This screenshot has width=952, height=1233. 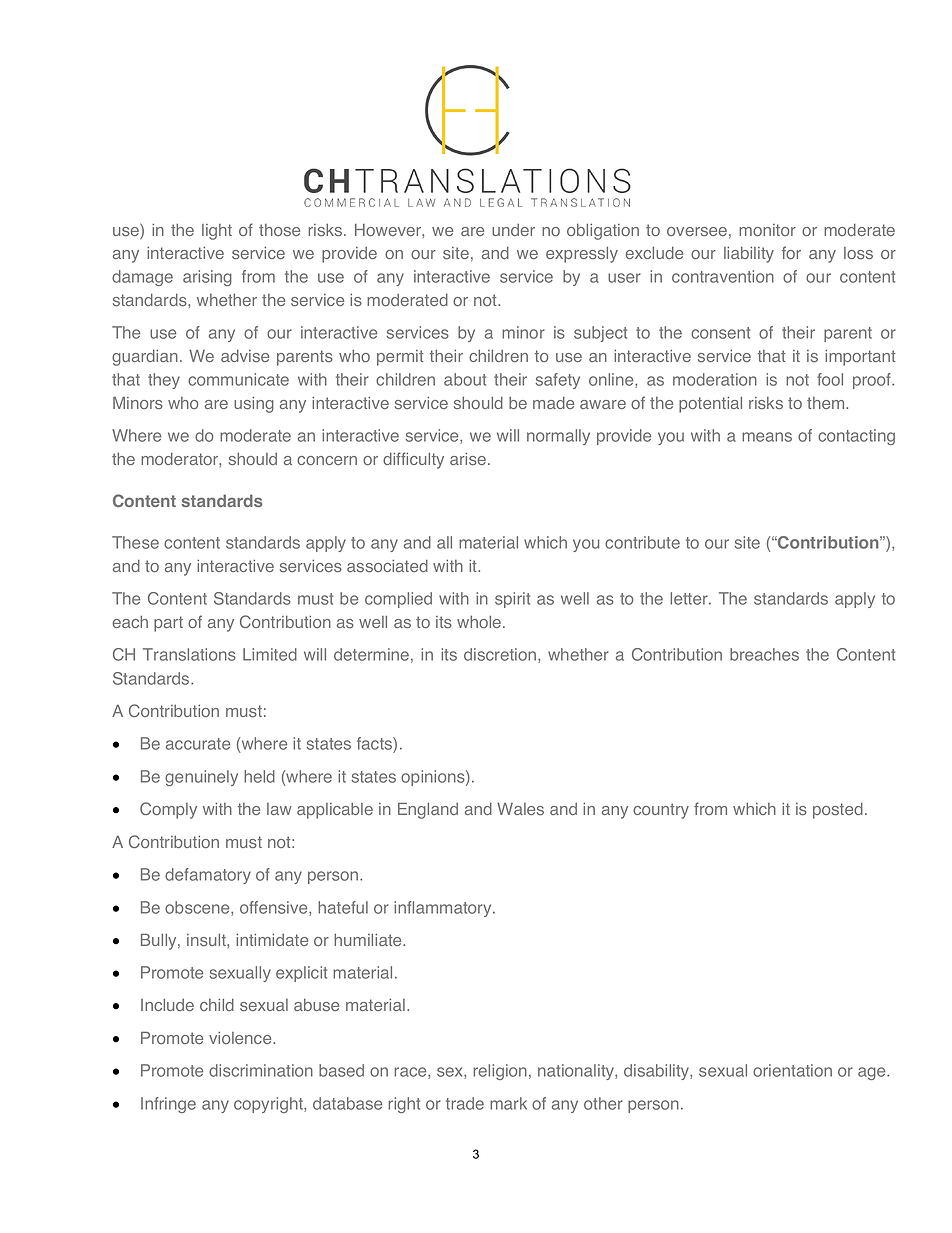 What do you see at coordinates (690, 598) in the screenshot?
I see `letter` at bounding box center [690, 598].
